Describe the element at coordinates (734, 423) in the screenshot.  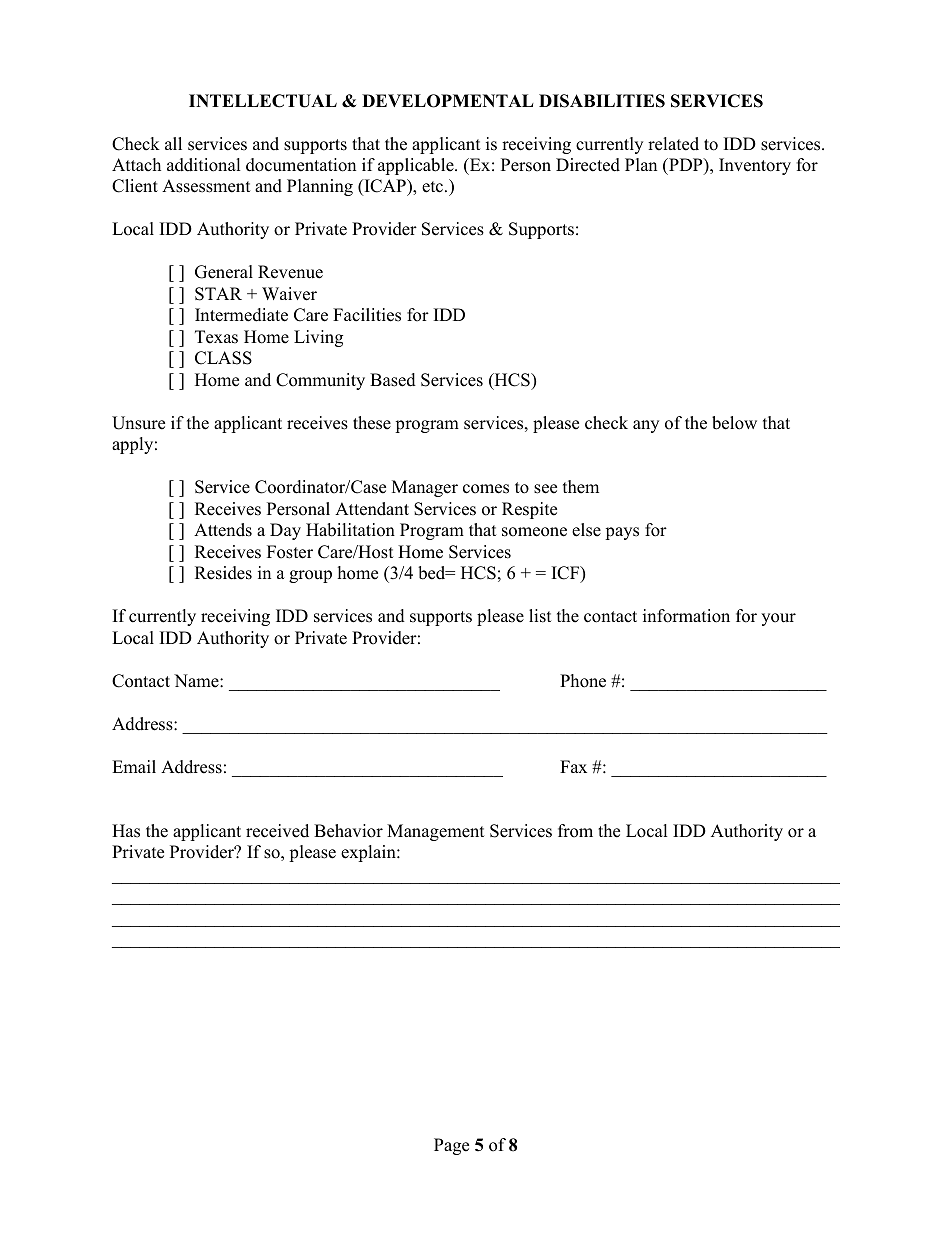
I see `below` at that location.
